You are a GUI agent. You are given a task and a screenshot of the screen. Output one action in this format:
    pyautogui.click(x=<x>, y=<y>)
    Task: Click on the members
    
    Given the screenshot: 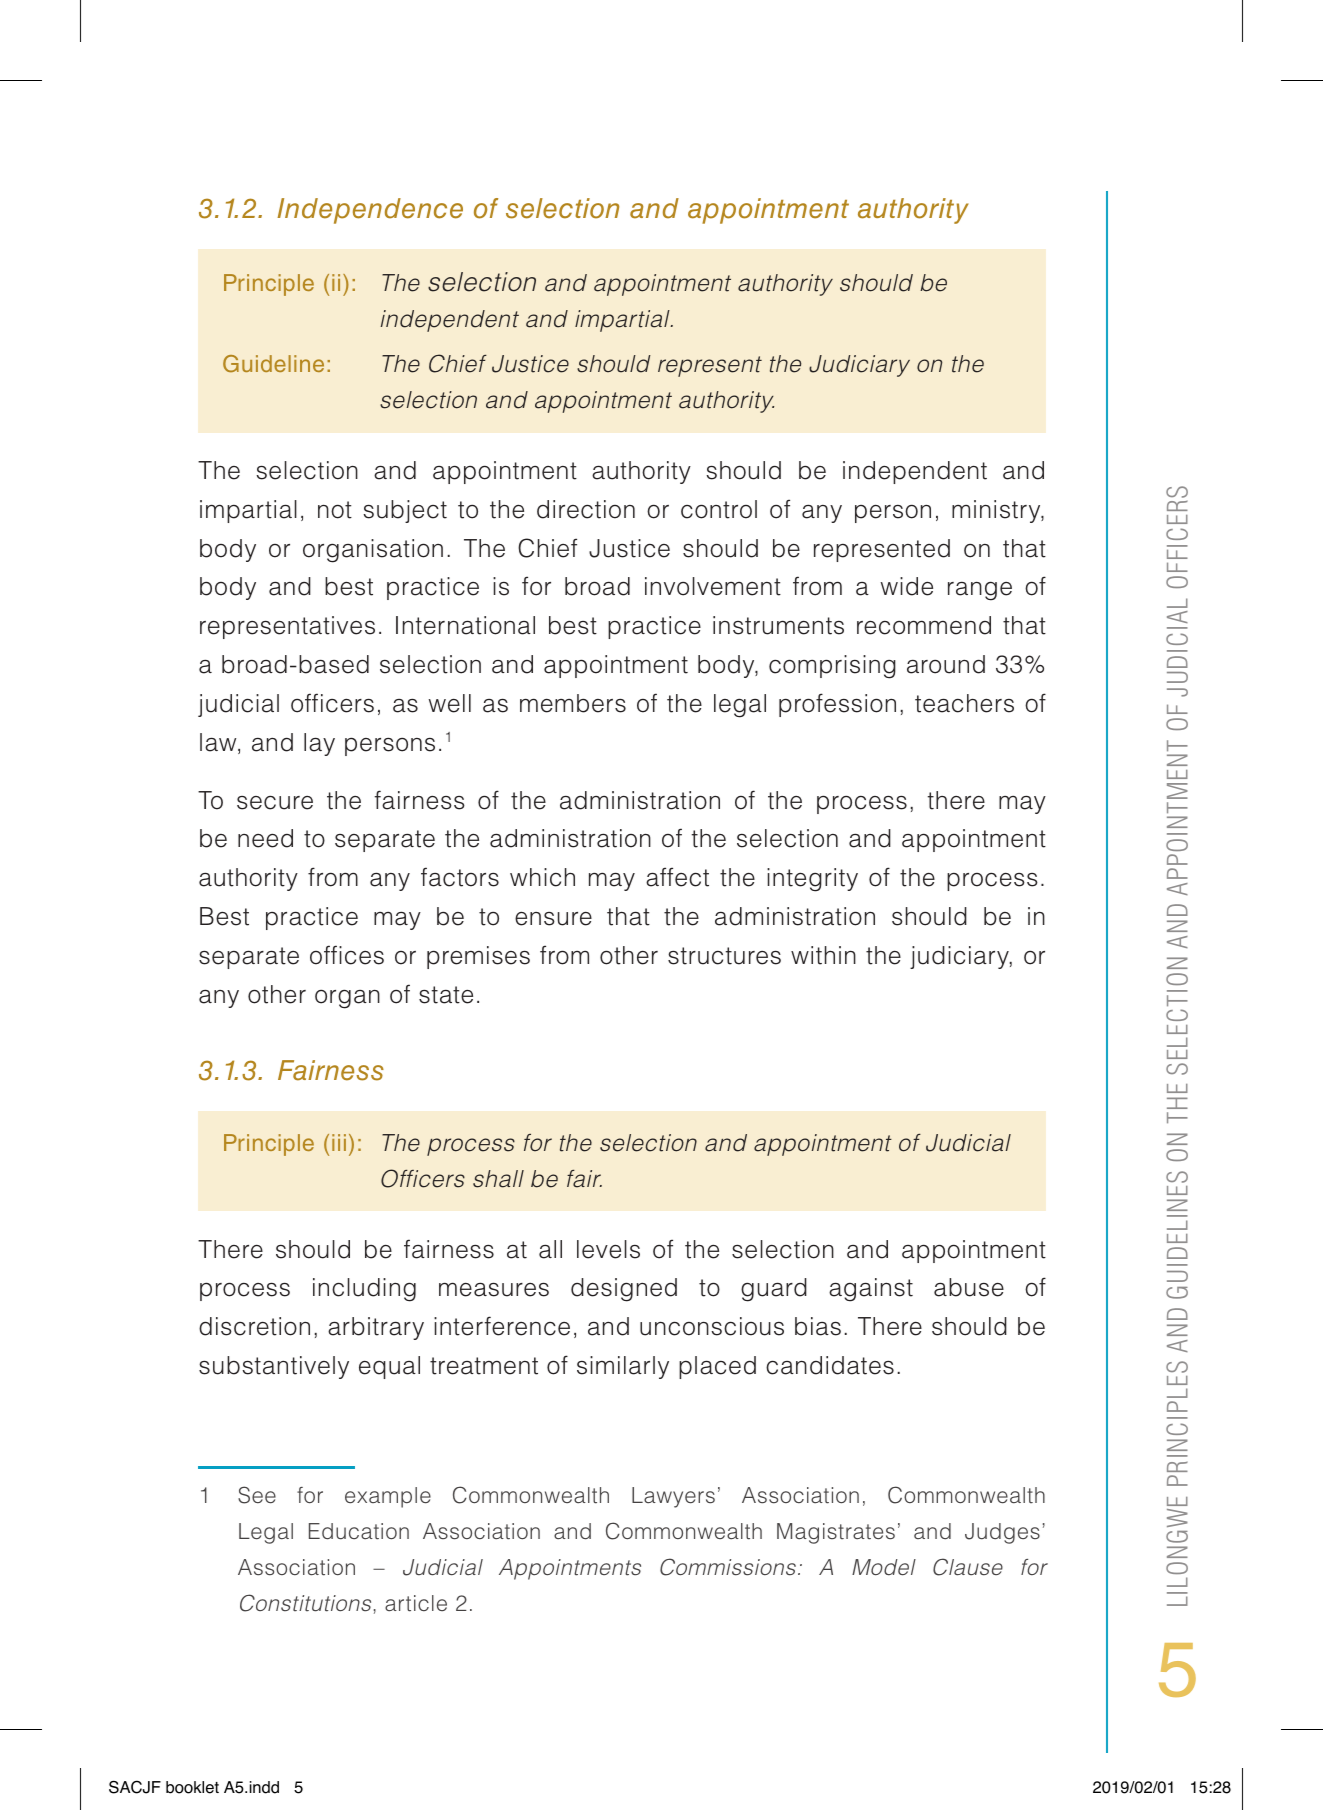 What is the action you would take?
    pyautogui.click(x=573, y=703)
